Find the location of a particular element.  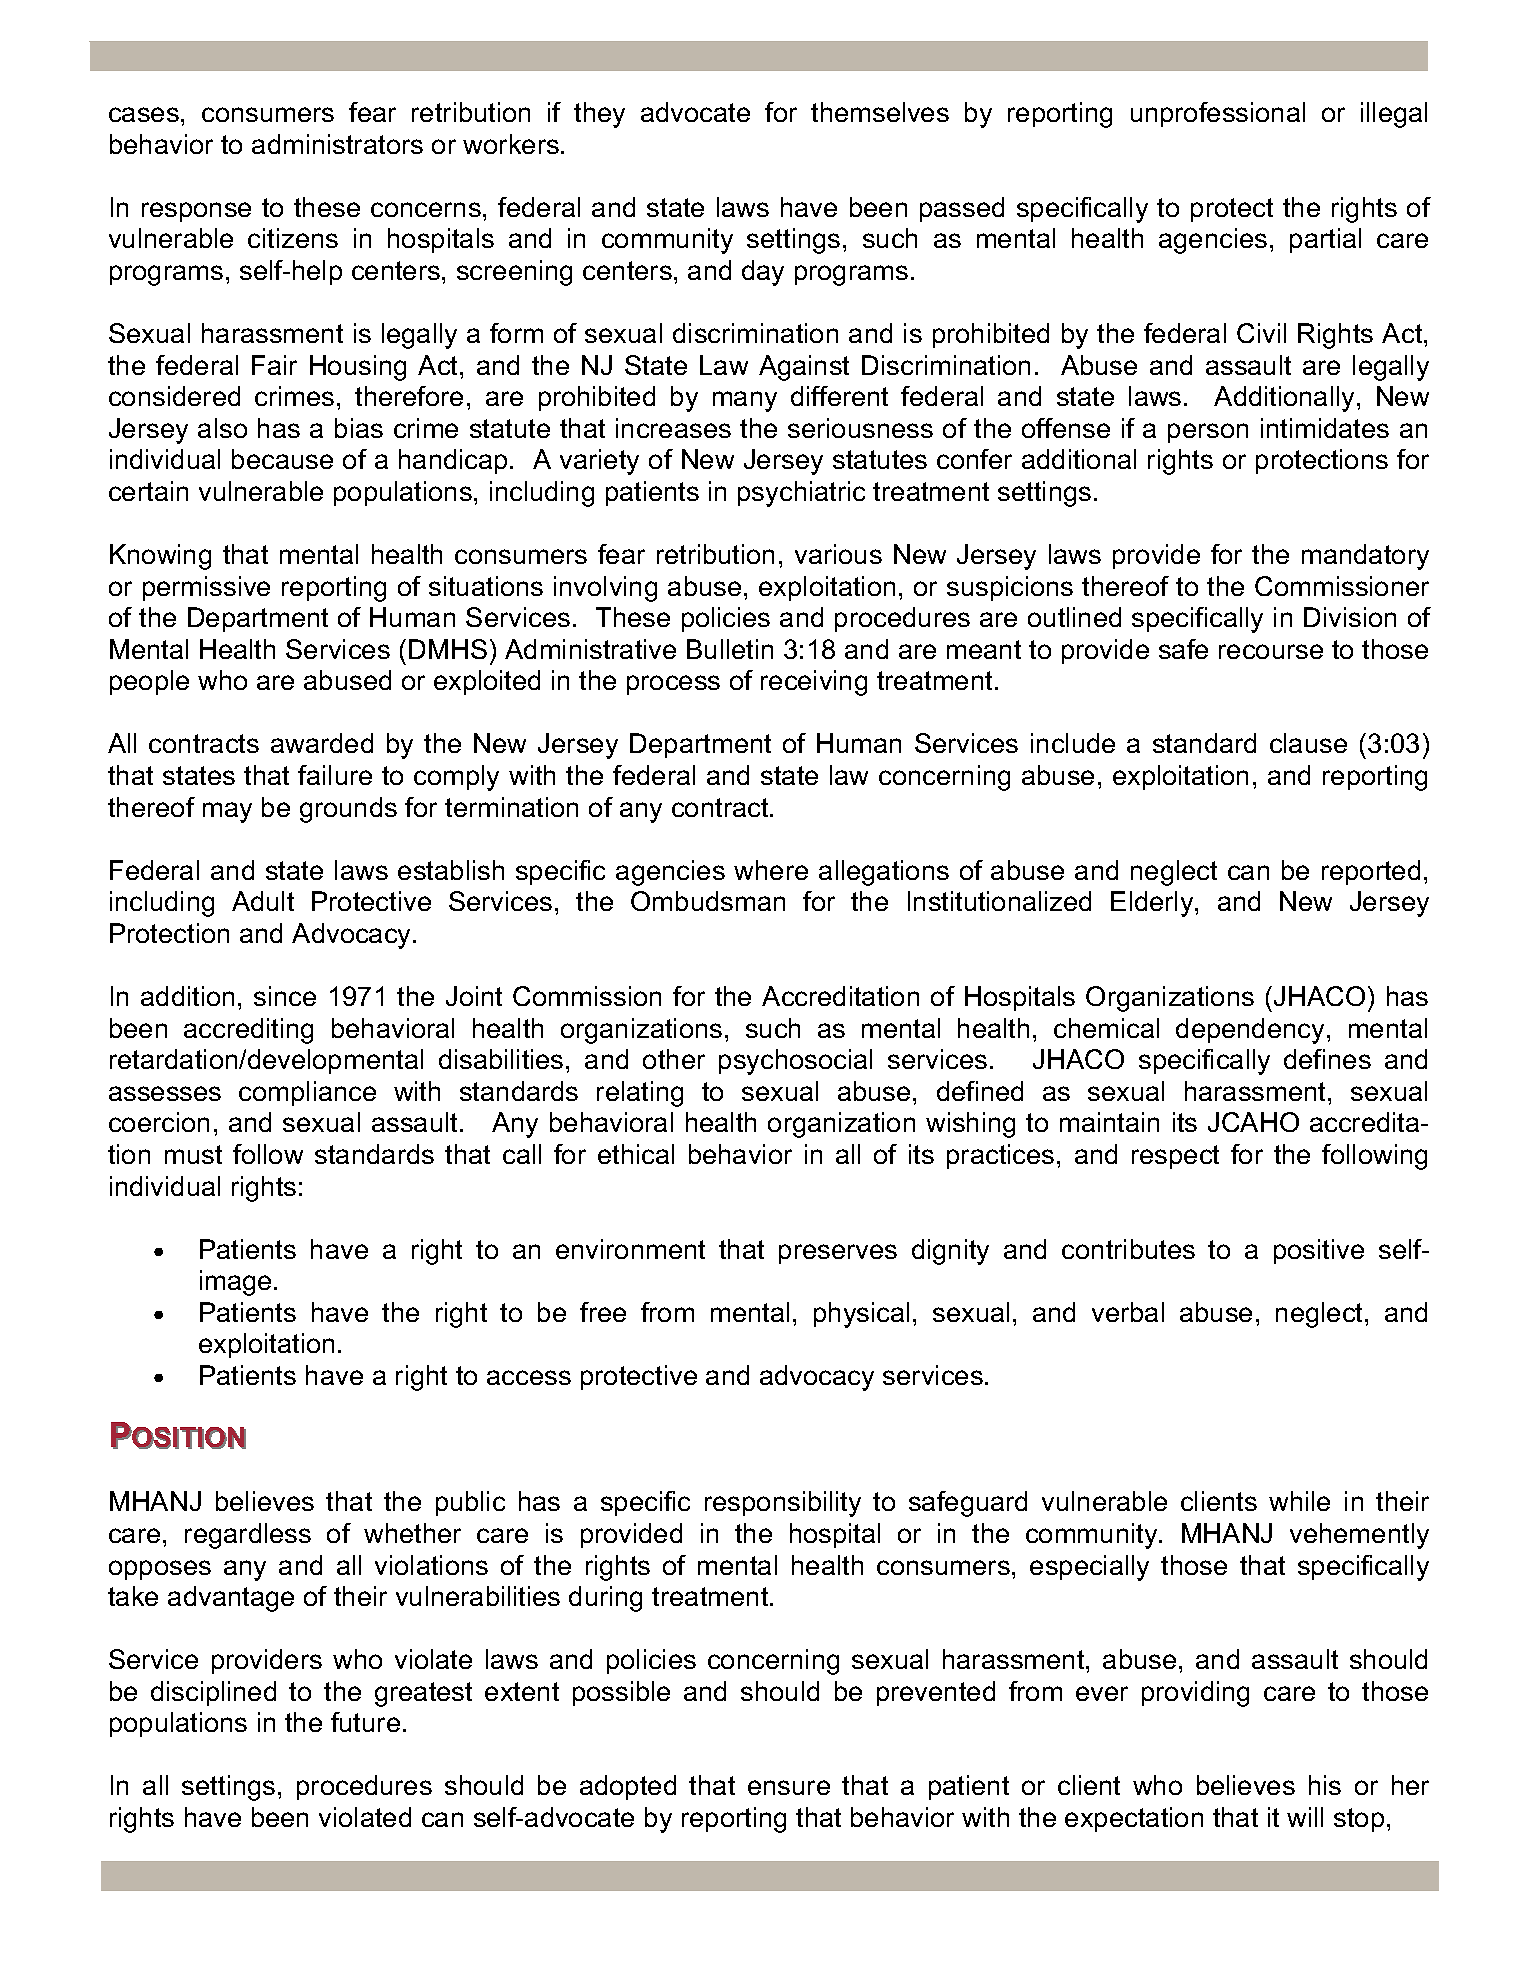

administrators is located at coordinates (337, 144).
